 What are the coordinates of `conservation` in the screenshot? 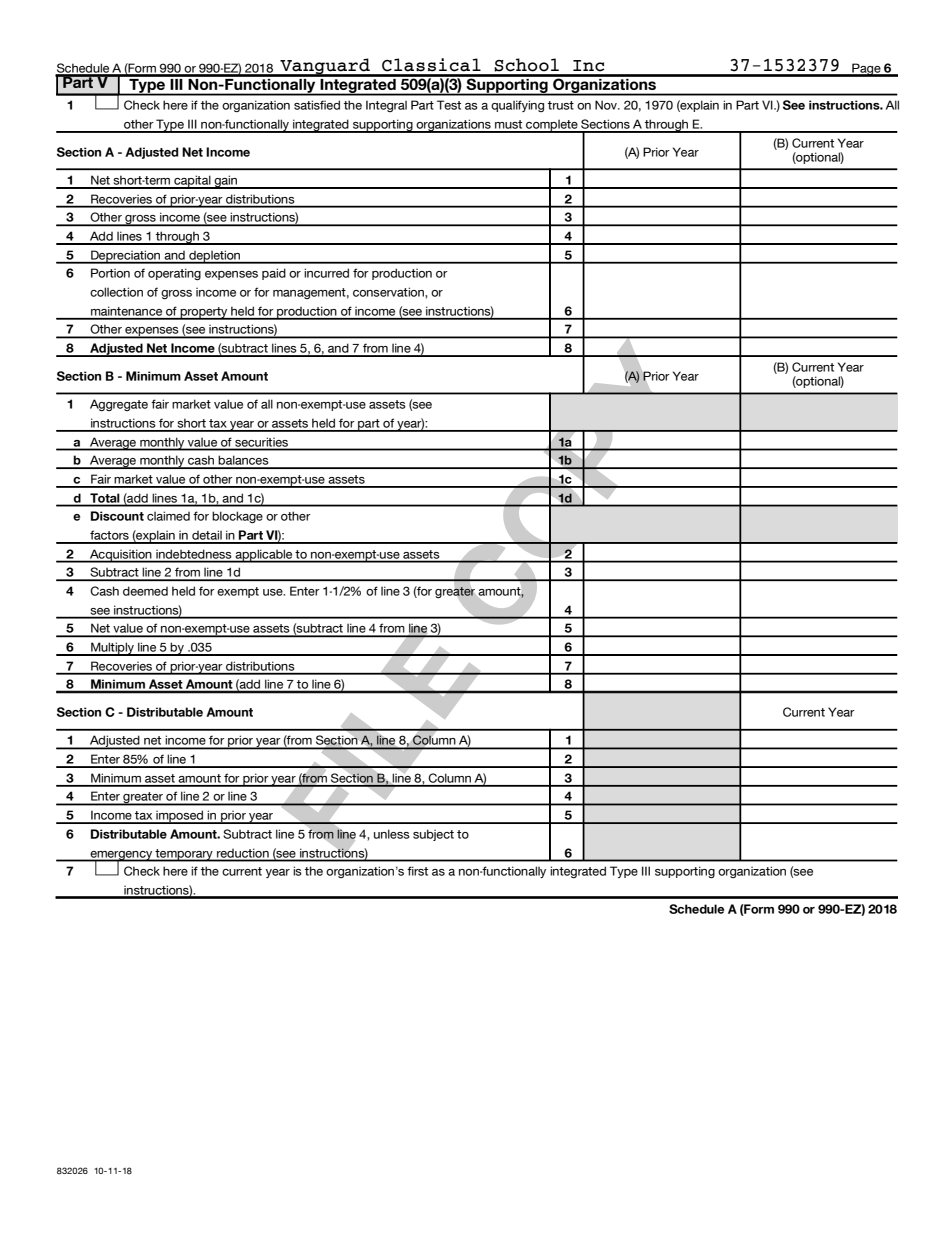 It's located at (389, 292).
